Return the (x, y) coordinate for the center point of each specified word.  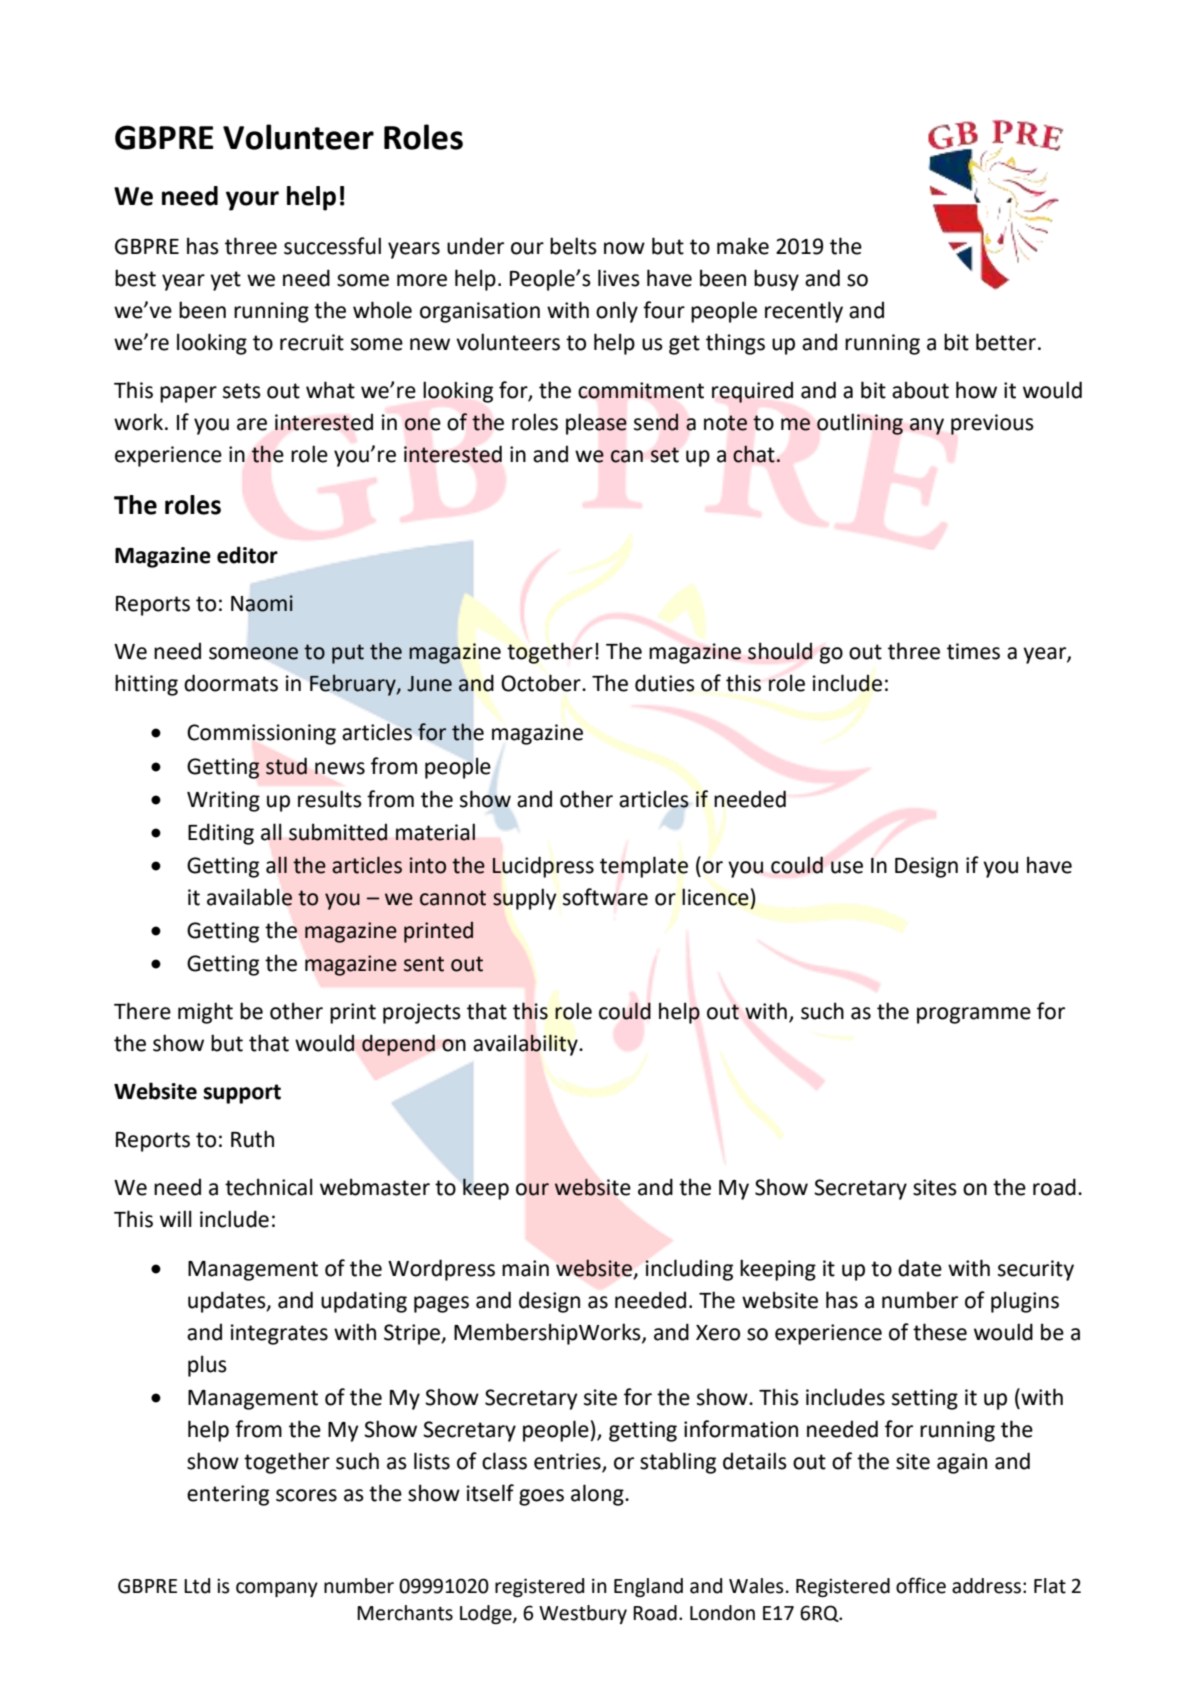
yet (225, 281)
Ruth (252, 1139)
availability (526, 1045)
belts (573, 246)
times (973, 651)
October (542, 683)
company (277, 1589)
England (648, 1587)
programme (974, 1015)
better (1006, 342)
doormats (231, 683)
